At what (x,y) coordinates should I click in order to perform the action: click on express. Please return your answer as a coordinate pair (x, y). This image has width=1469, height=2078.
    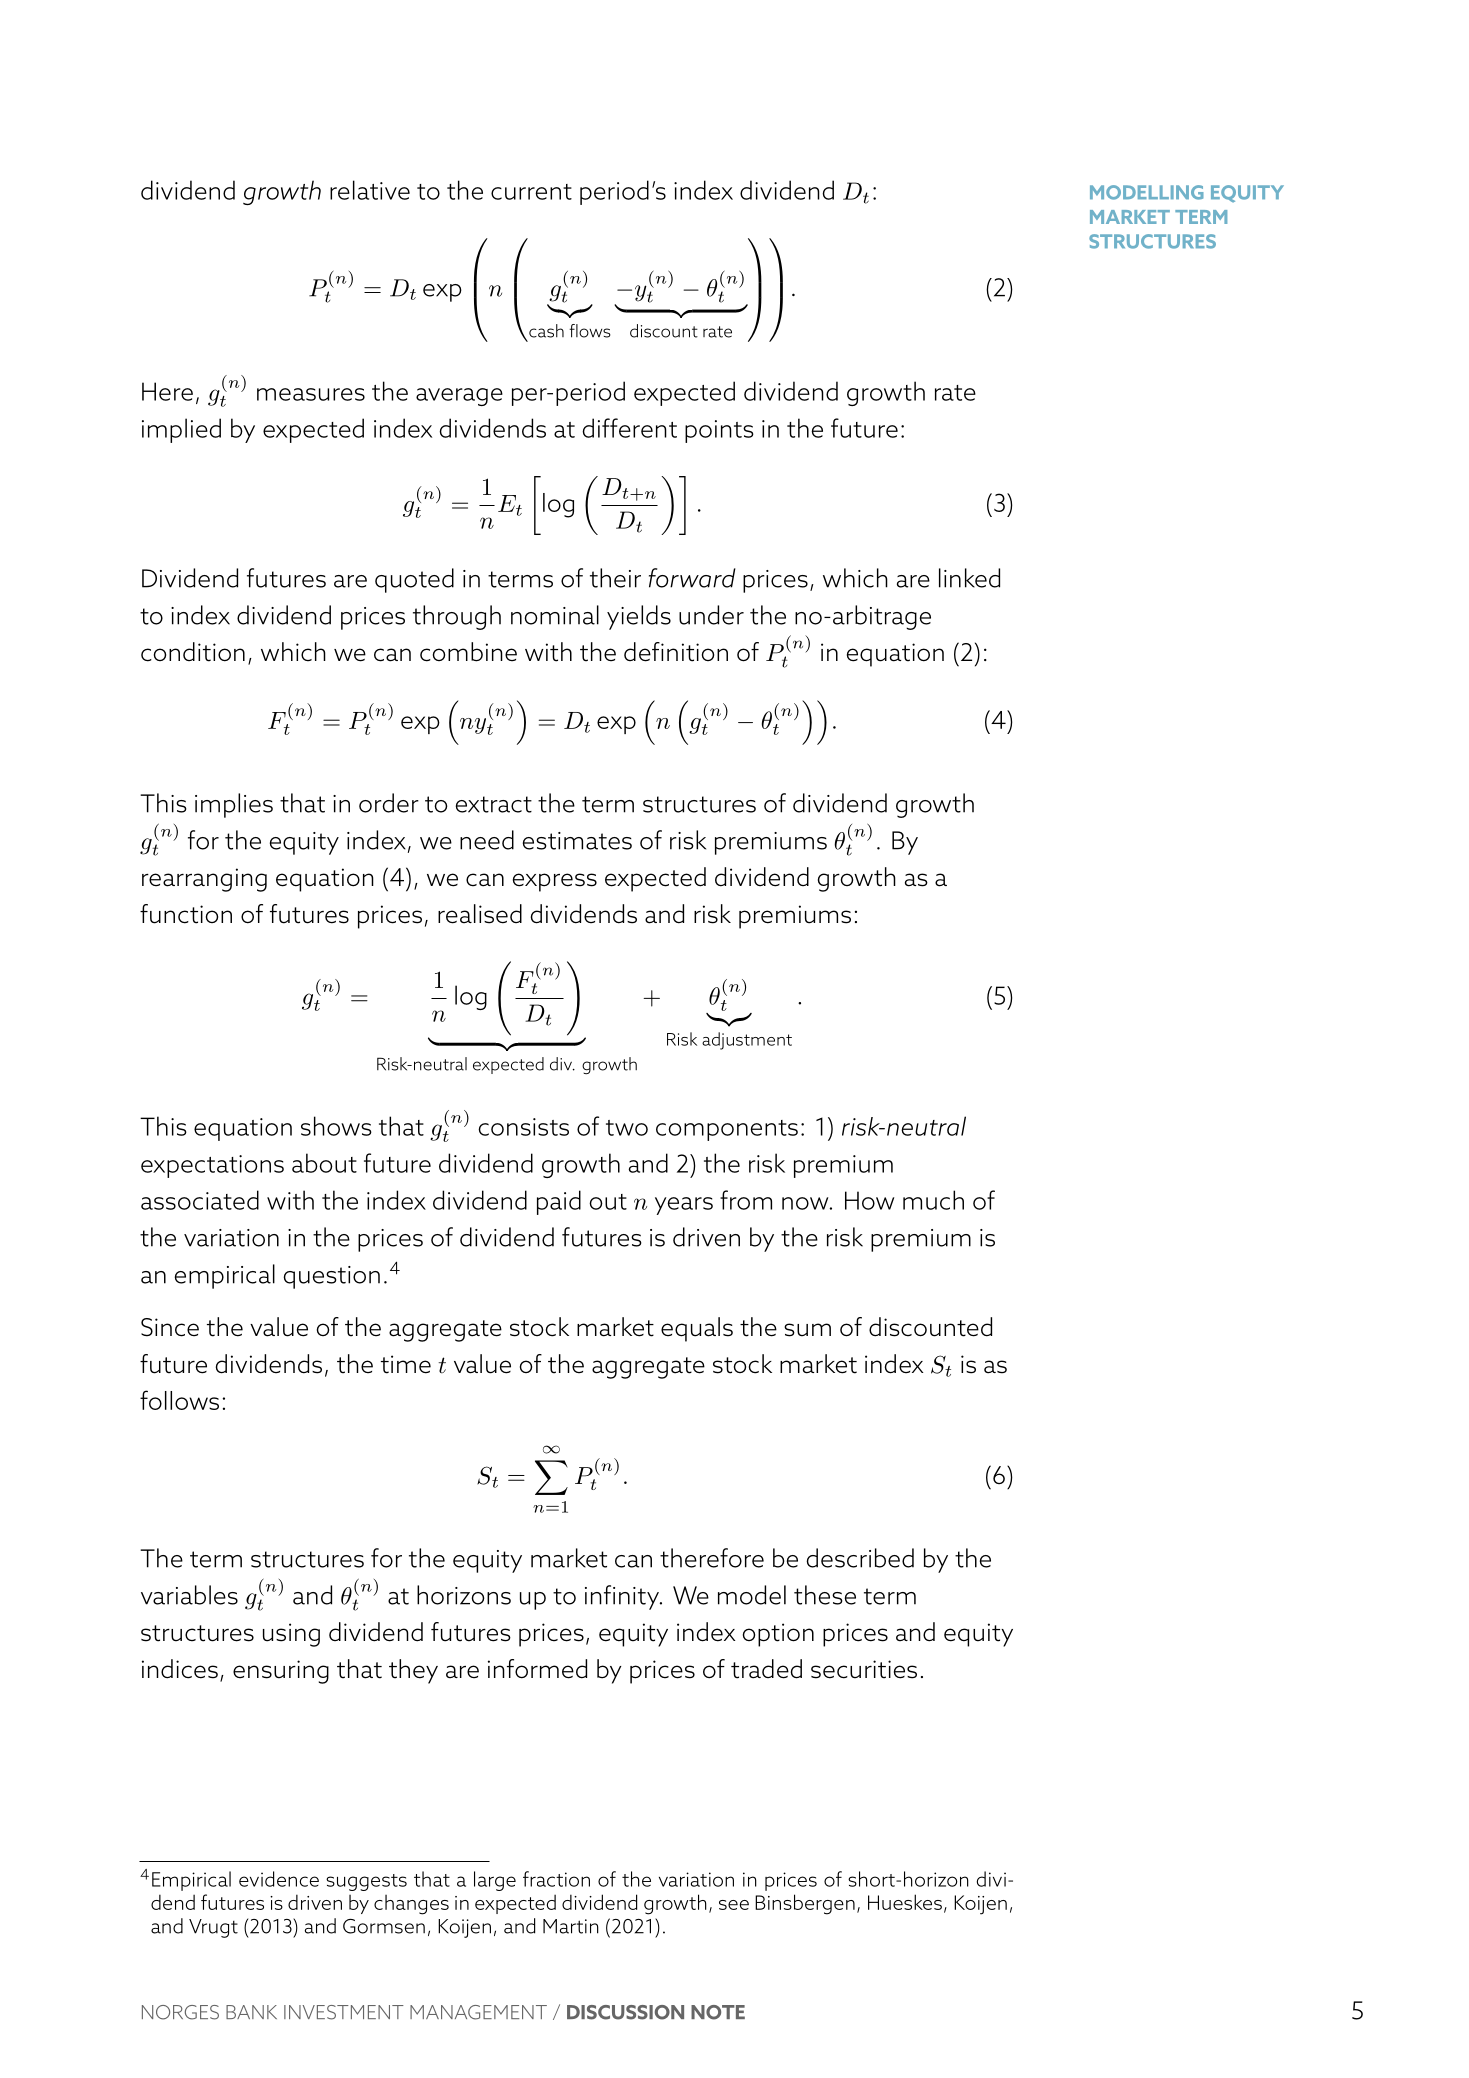
    Looking at the image, I should click on (555, 882).
